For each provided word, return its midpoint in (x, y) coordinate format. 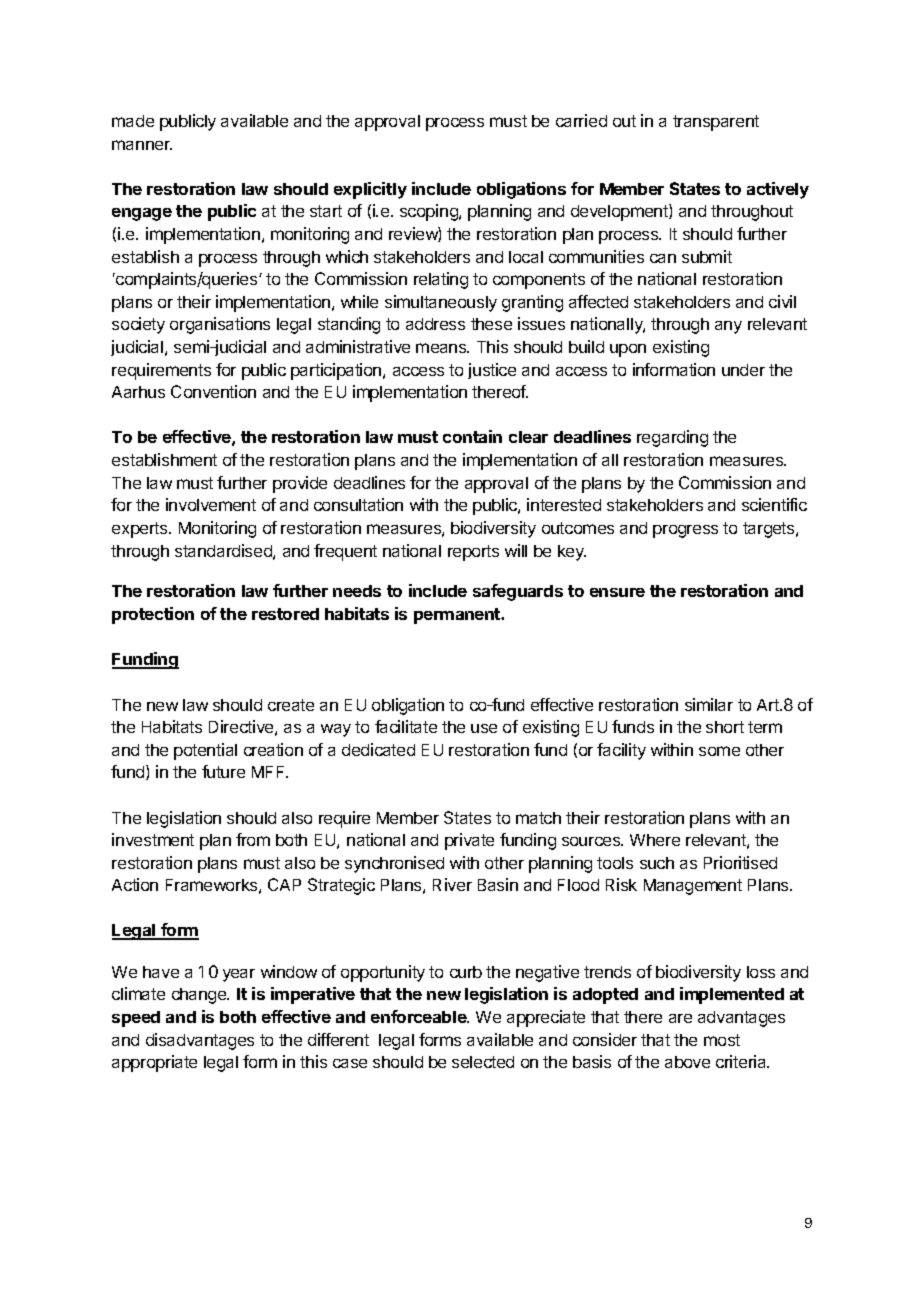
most (722, 1040)
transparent (716, 123)
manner (142, 145)
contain (472, 436)
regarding (672, 438)
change (200, 996)
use (484, 728)
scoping (430, 212)
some (719, 751)
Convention (213, 391)
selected (483, 1062)
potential (205, 751)
